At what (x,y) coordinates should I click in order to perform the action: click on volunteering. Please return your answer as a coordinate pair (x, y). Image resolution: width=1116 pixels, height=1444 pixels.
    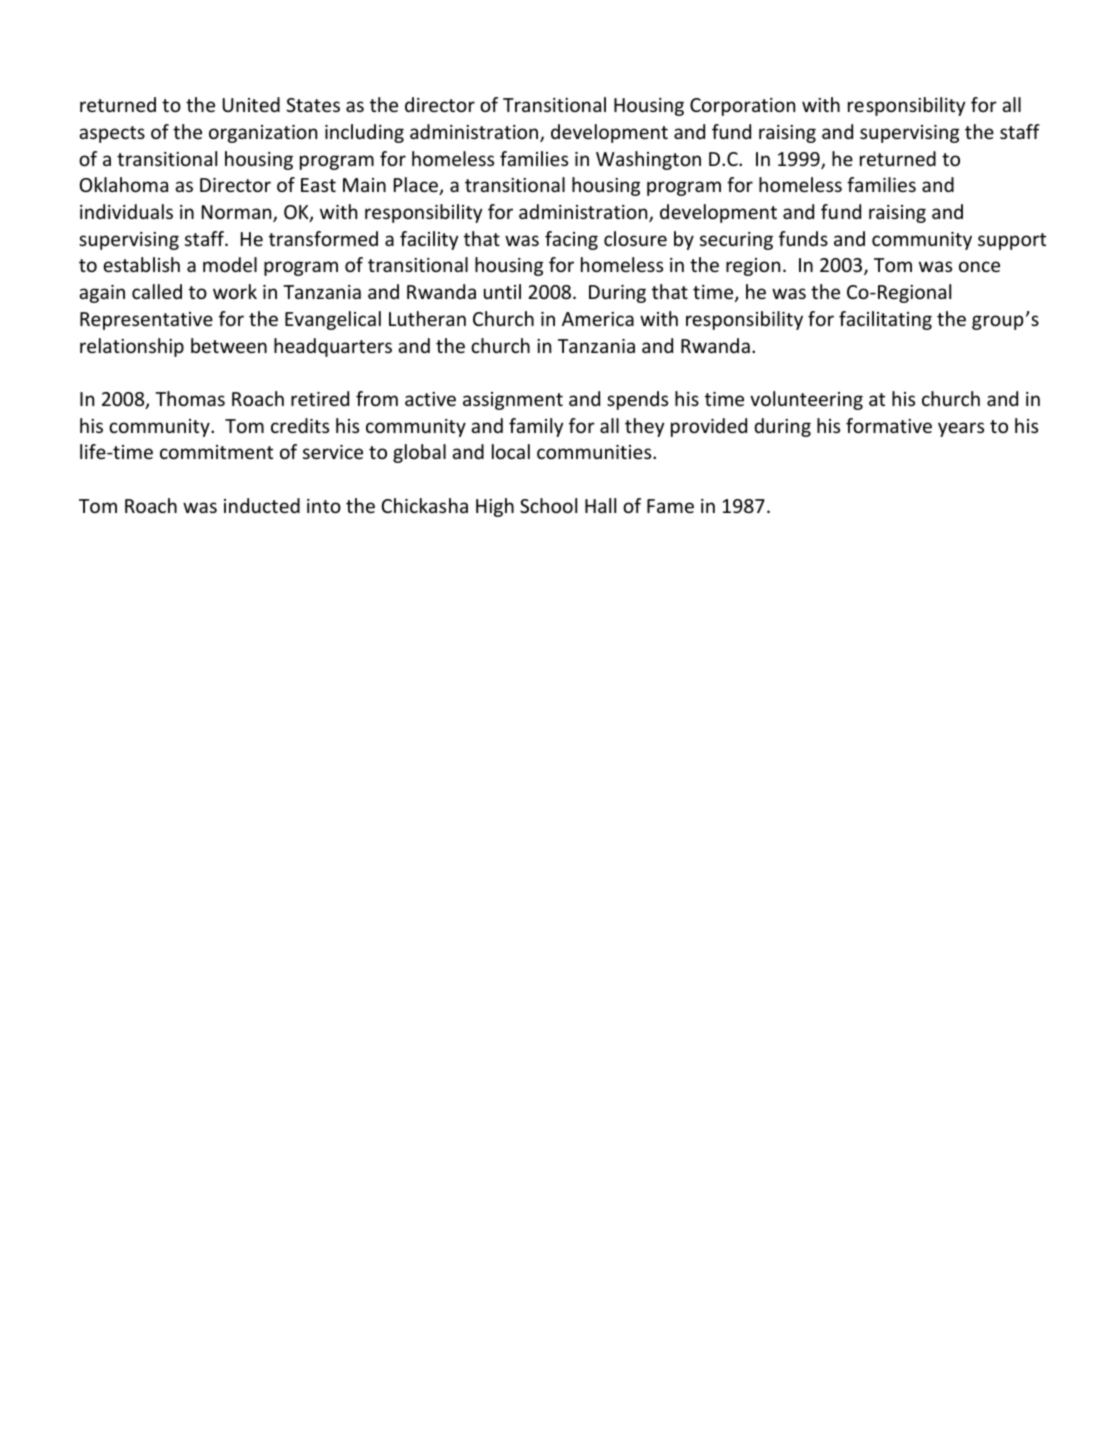
    Looking at the image, I should click on (806, 400).
